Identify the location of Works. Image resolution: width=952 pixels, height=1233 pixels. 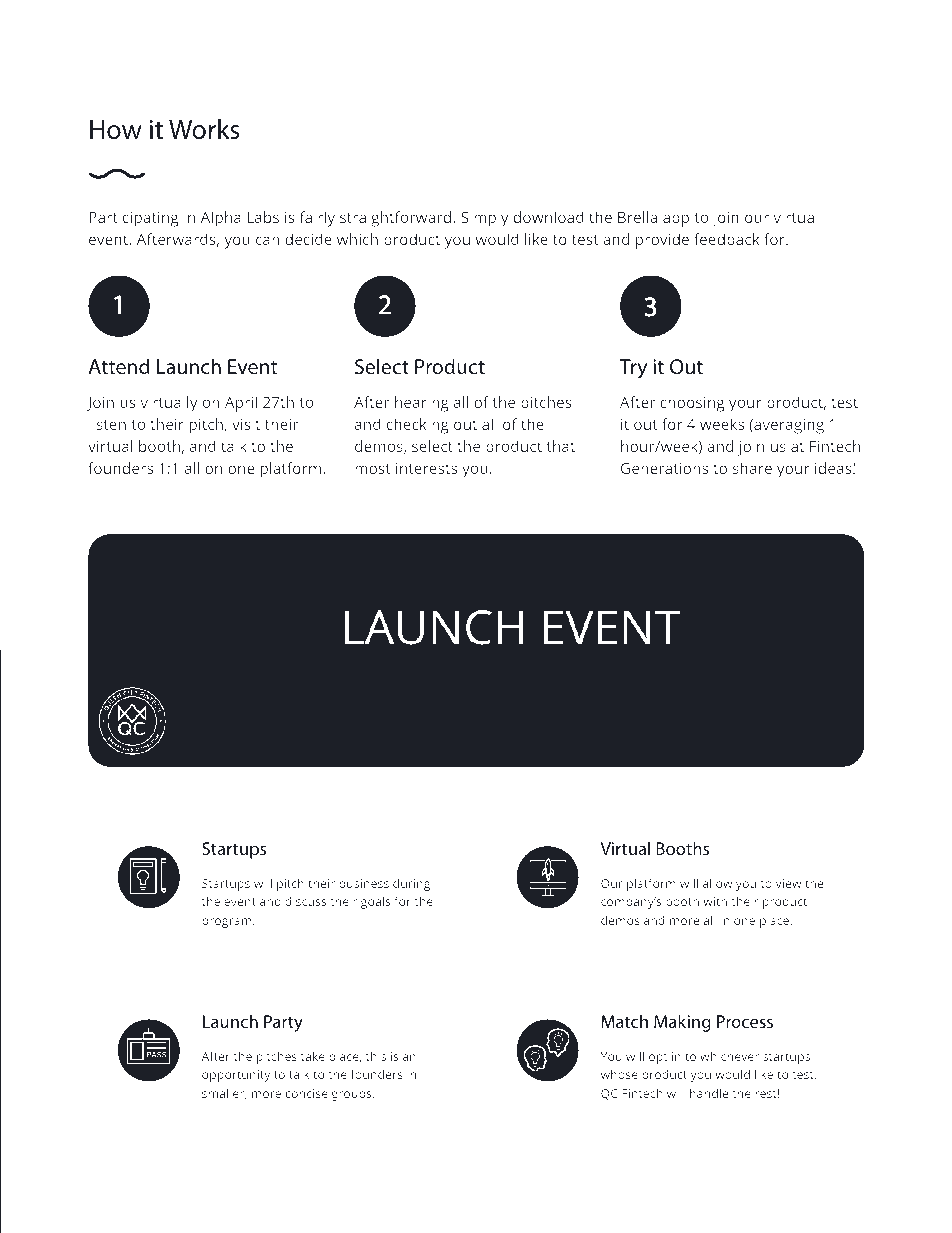
(204, 129).
